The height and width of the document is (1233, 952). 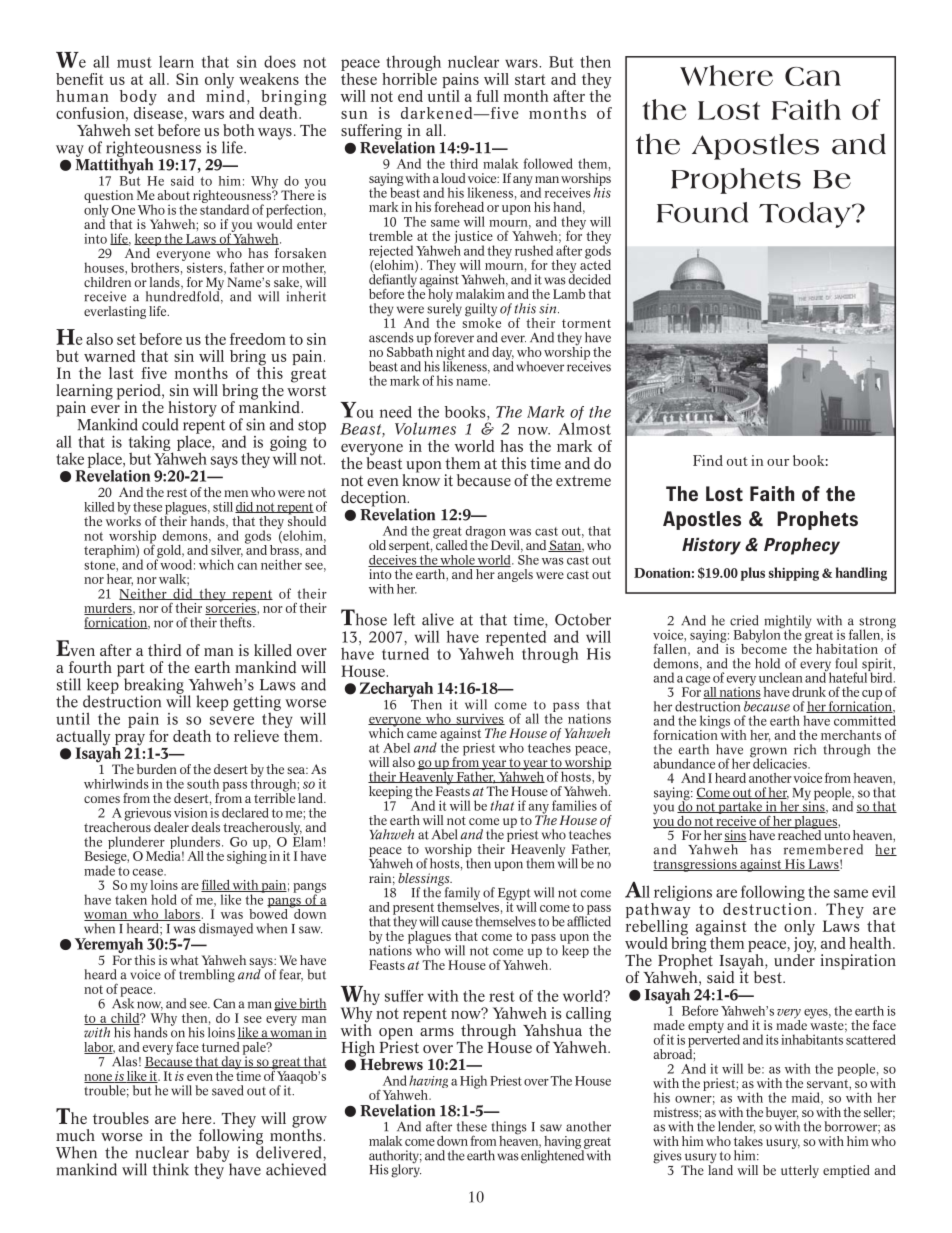 I want to click on buyer, so click(x=782, y=1115).
